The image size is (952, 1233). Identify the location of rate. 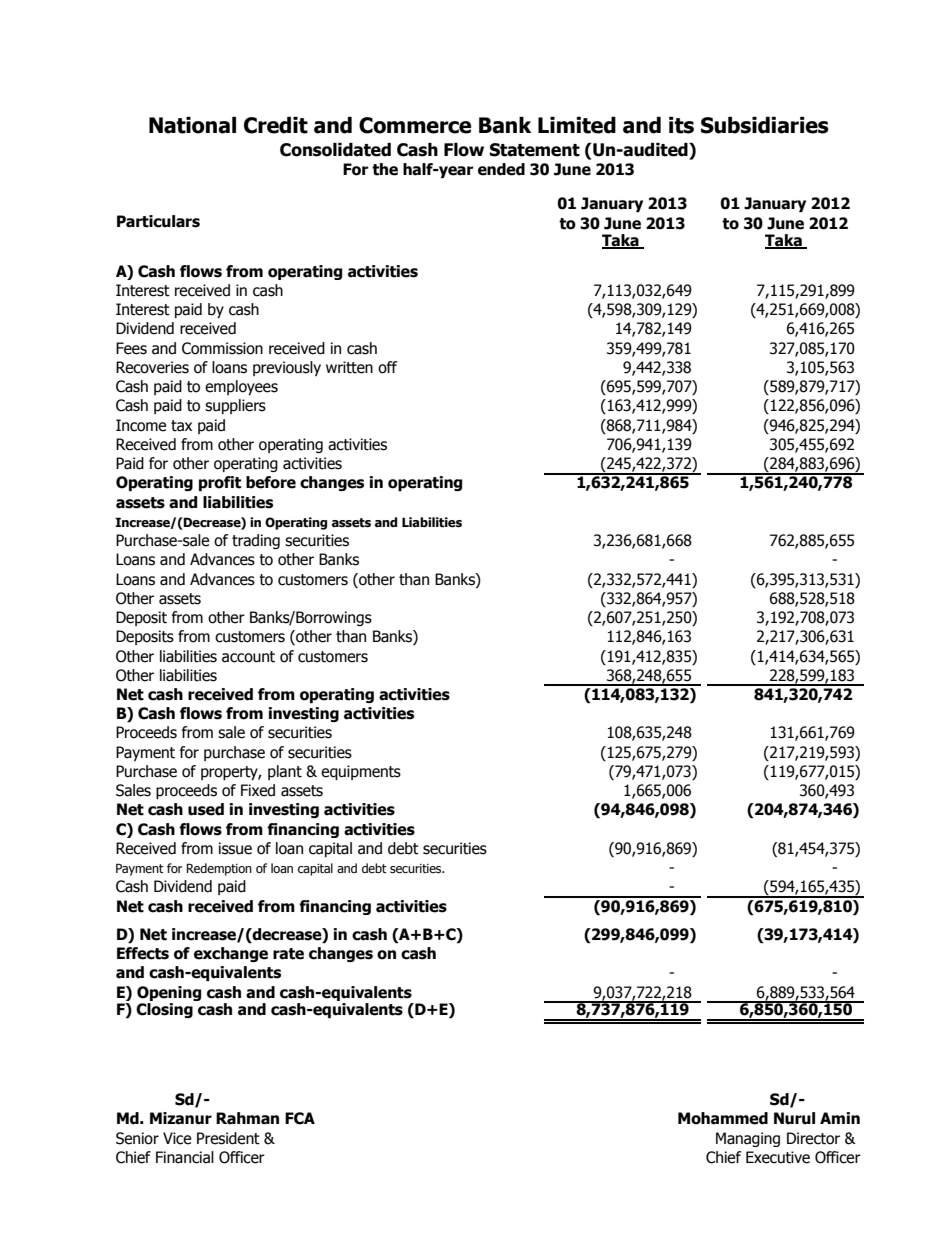
(288, 954).
